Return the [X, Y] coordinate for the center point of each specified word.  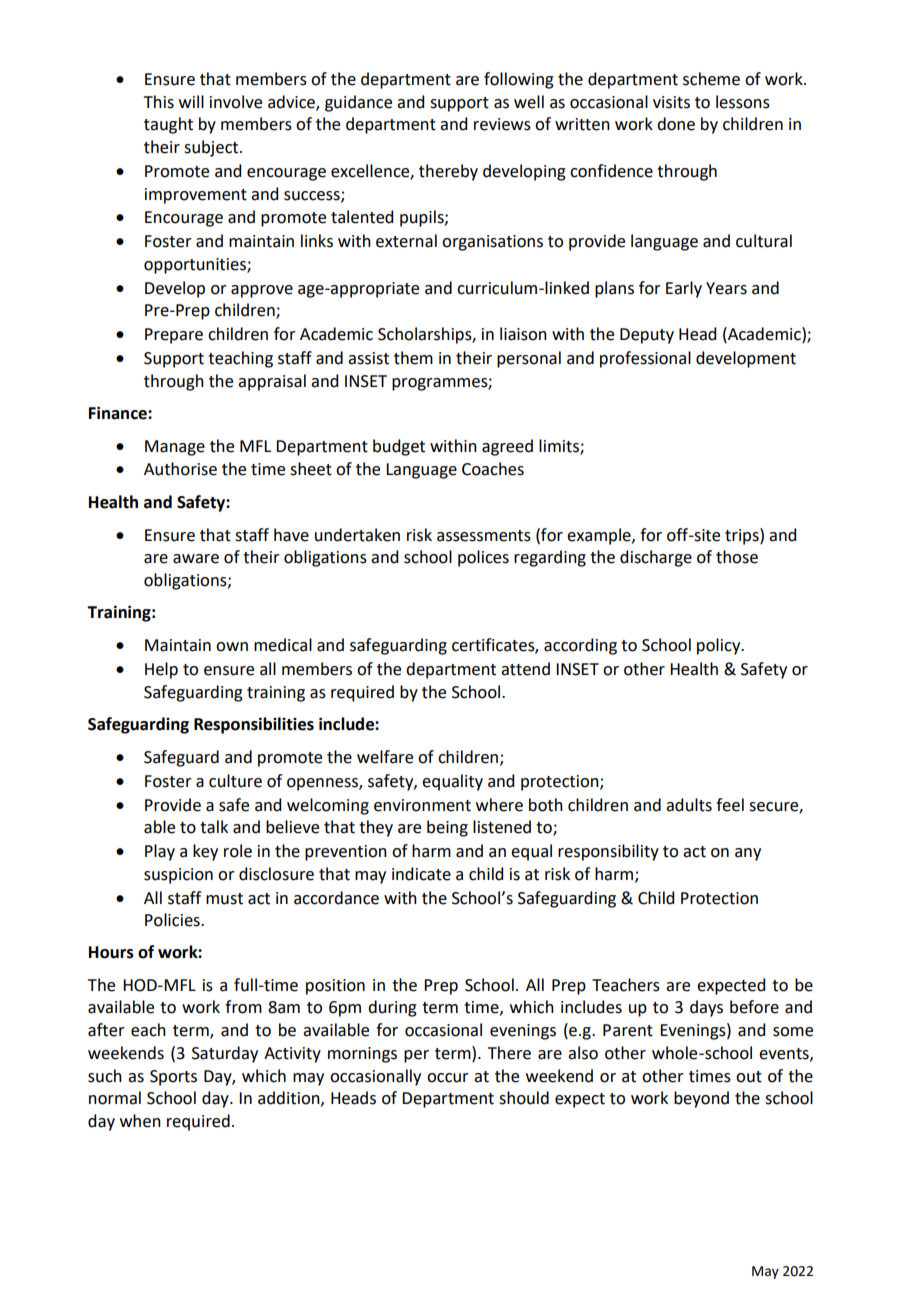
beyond [701, 1099]
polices [483, 558]
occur [448, 1078]
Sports [173, 1078]
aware [196, 559]
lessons [743, 102]
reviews [502, 124]
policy [720, 646]
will [191, 101]
